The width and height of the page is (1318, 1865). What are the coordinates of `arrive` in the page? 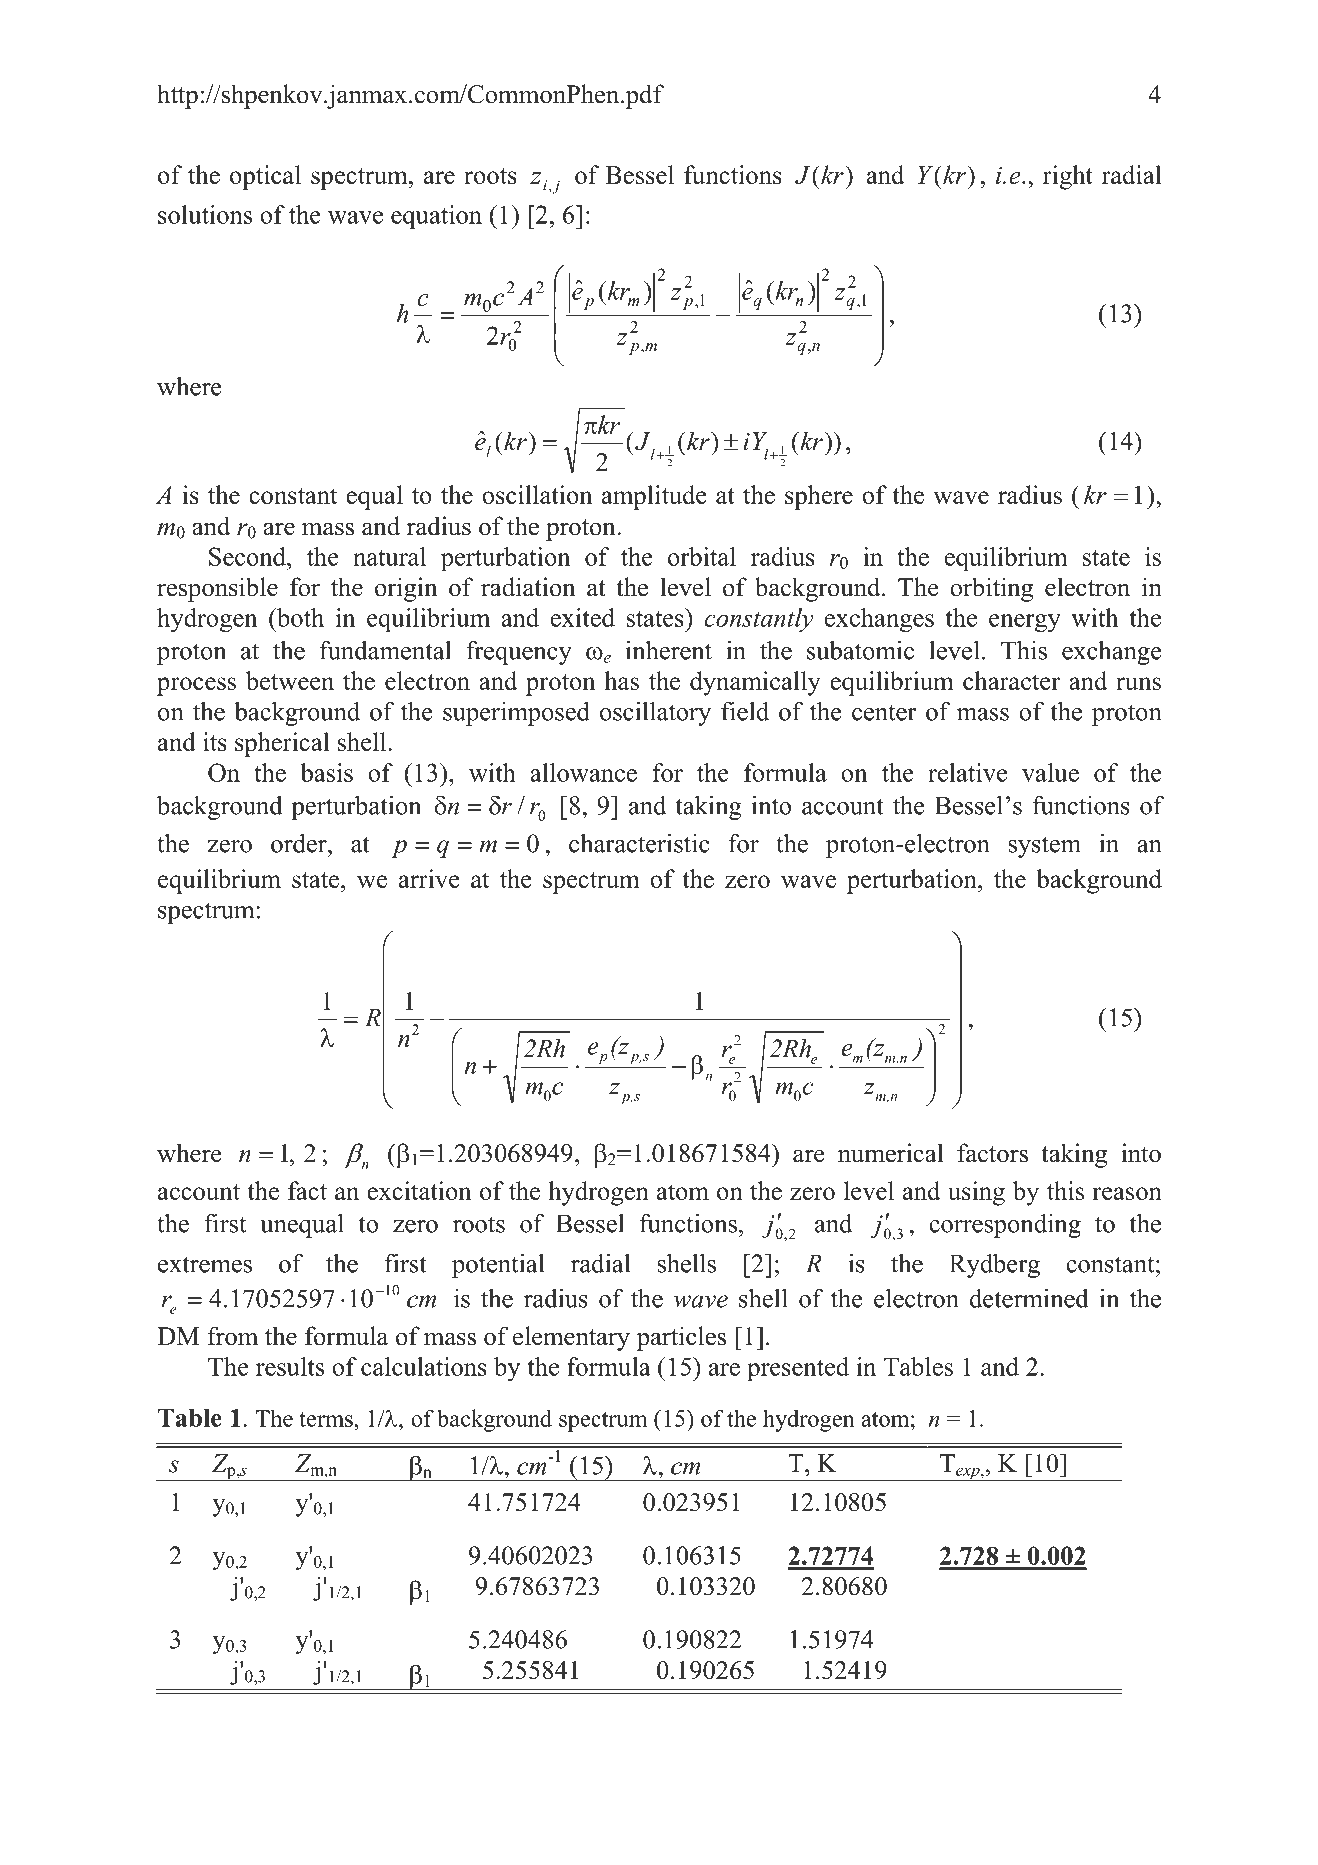 It's located at (429, 878).
